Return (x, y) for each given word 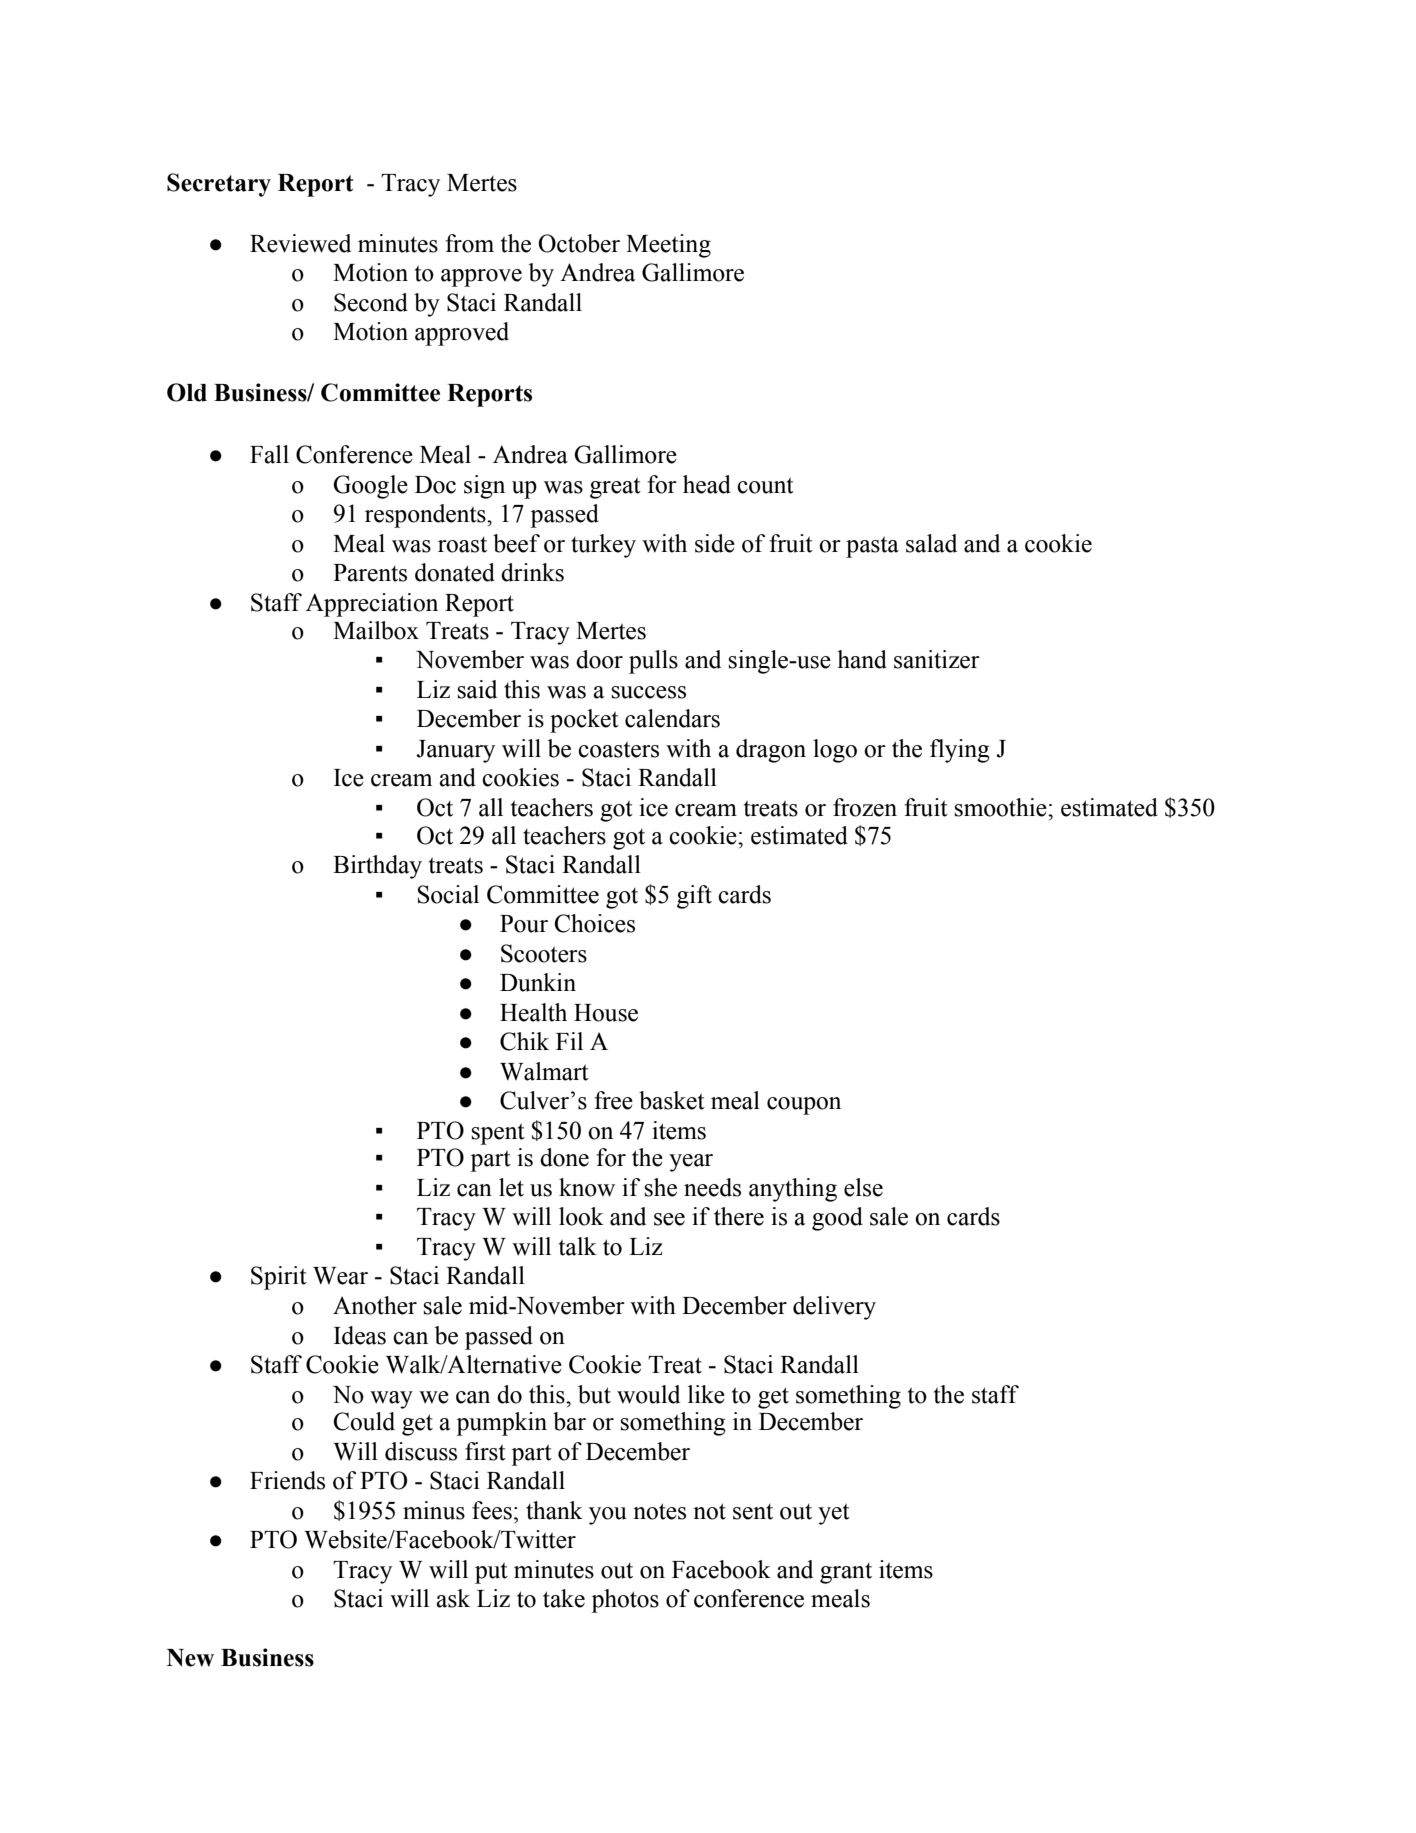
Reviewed (300, 243)
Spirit (279, 1278)
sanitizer (937, 659)
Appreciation (372, 605)
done (564, 1157)
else (863, 1187)
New (190, 1658)
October (579, 243)
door (599, 659)
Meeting (668, 246)
